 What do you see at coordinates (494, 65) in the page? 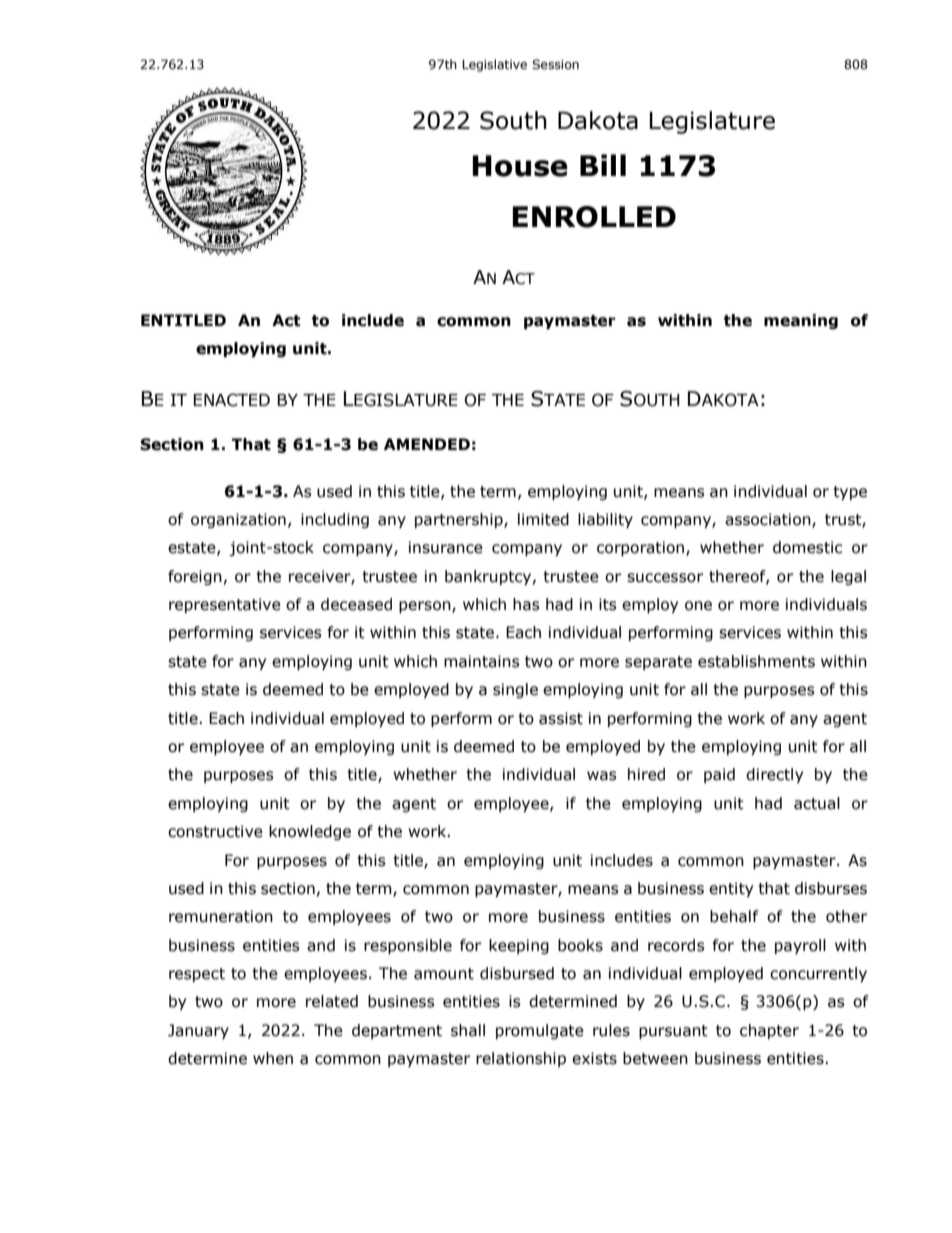
I see `Legislative` at bounding box center [494, 65].
